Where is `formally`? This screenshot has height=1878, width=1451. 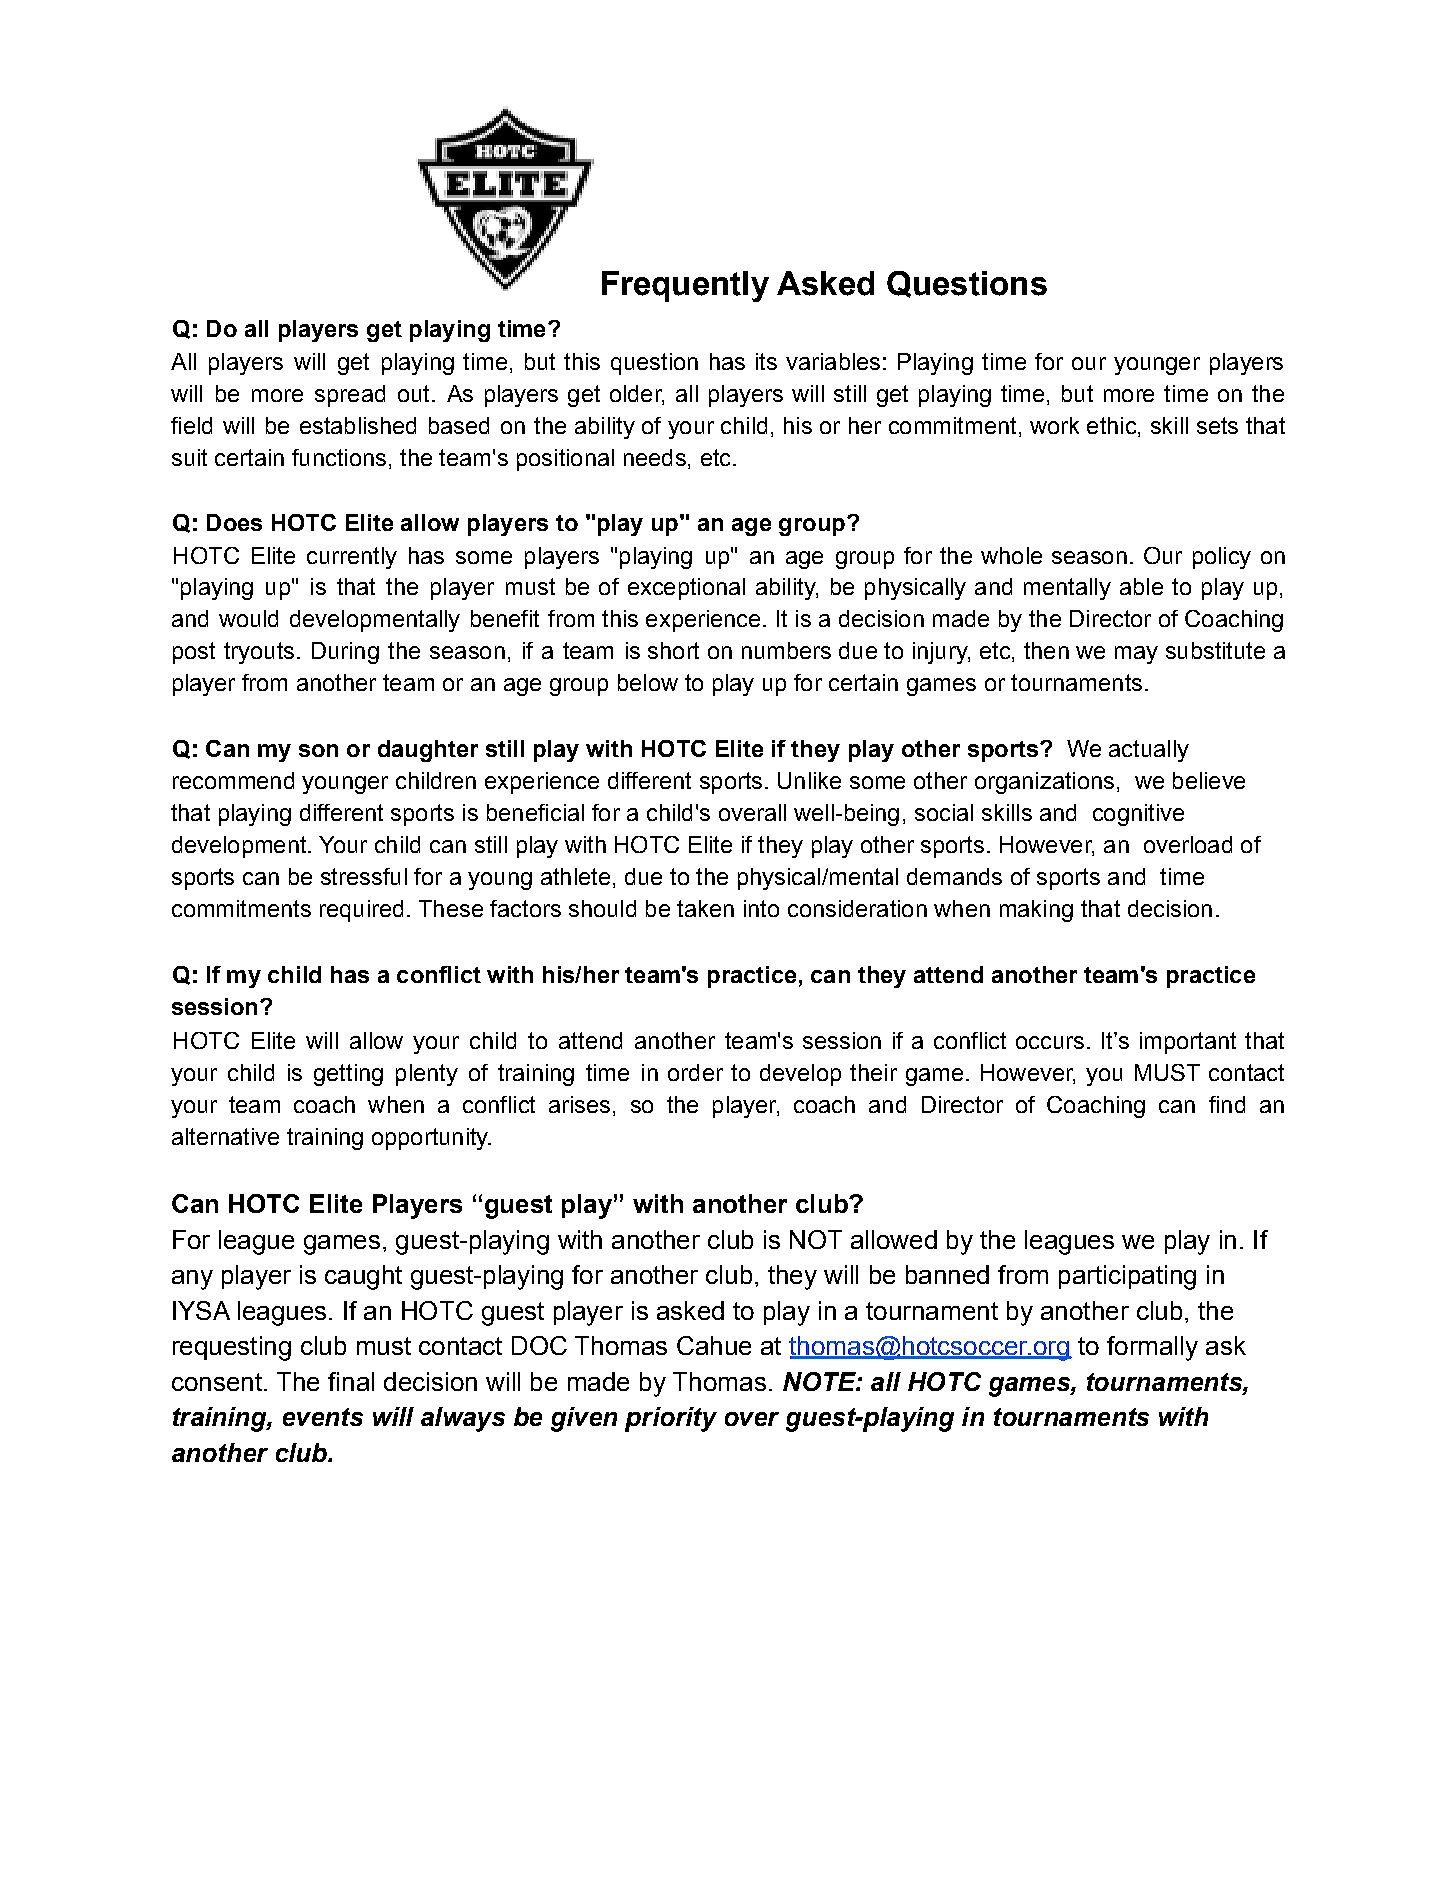 formally is located at coordinates (1152, 1348).
